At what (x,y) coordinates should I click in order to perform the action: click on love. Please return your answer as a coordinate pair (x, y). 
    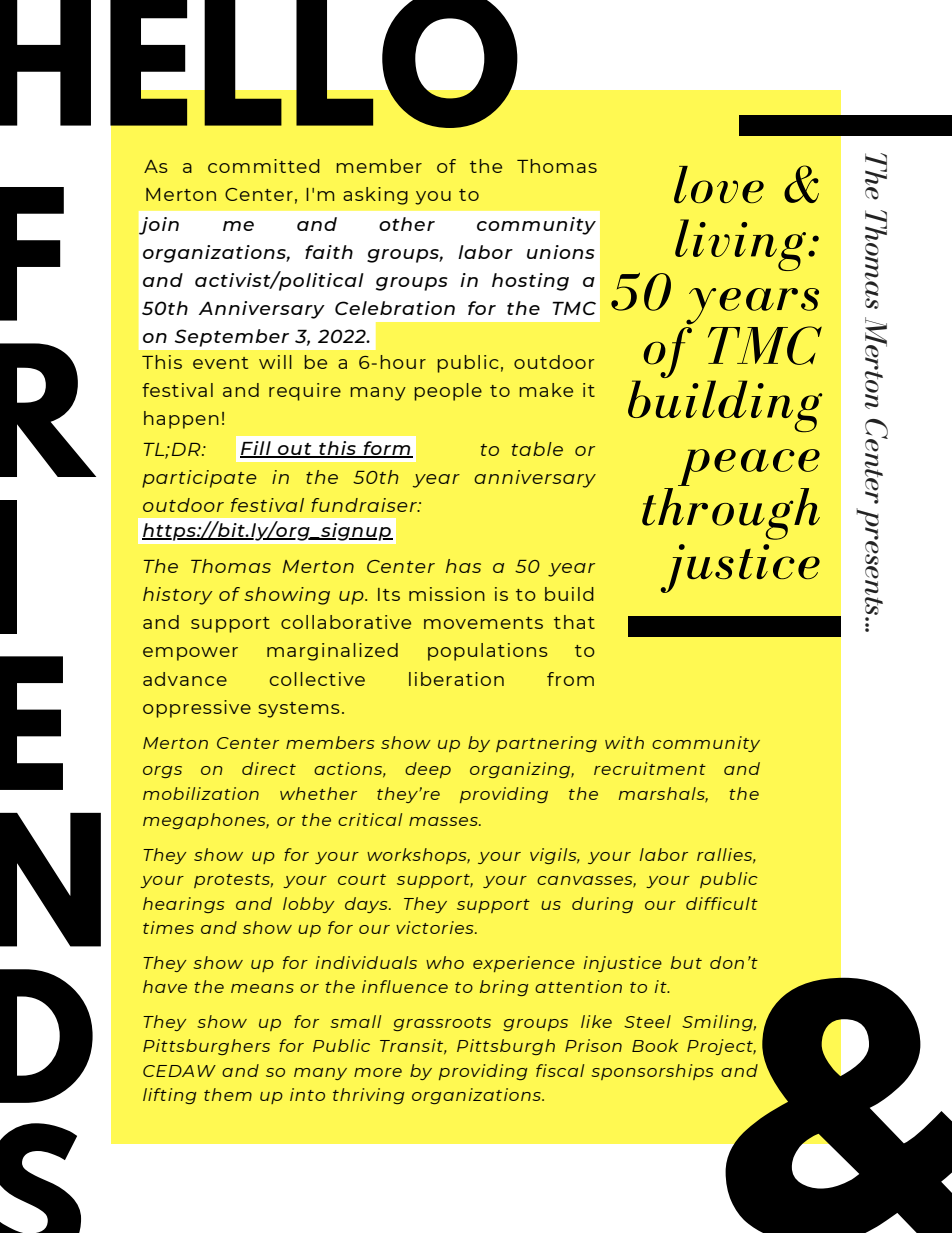
    Looking at the image, I should click on (719, 185).
